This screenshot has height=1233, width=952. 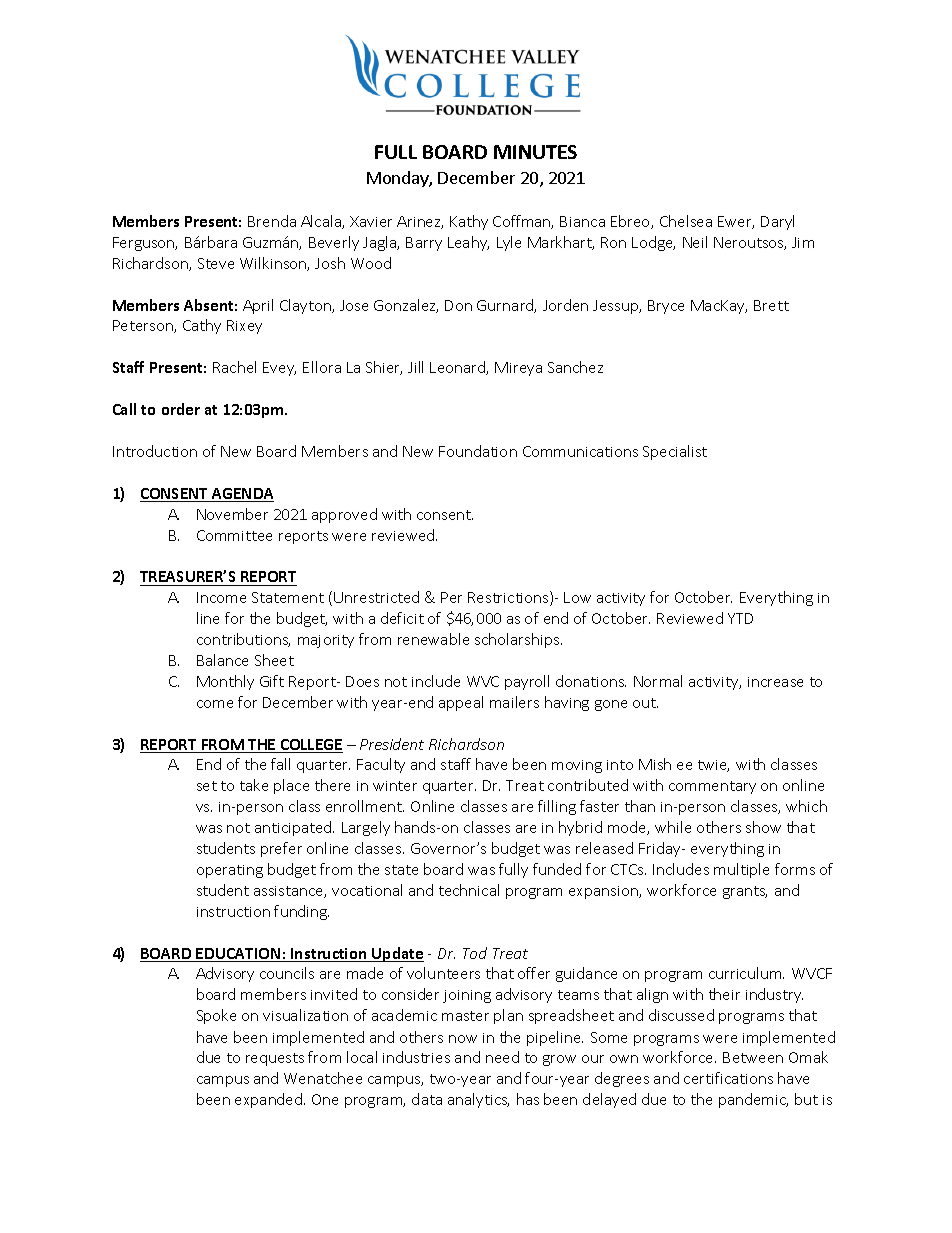 What do you see at coordinates (469, 222) in the screenshot?
I see `Kathy` at bounding box center [469, 222].
